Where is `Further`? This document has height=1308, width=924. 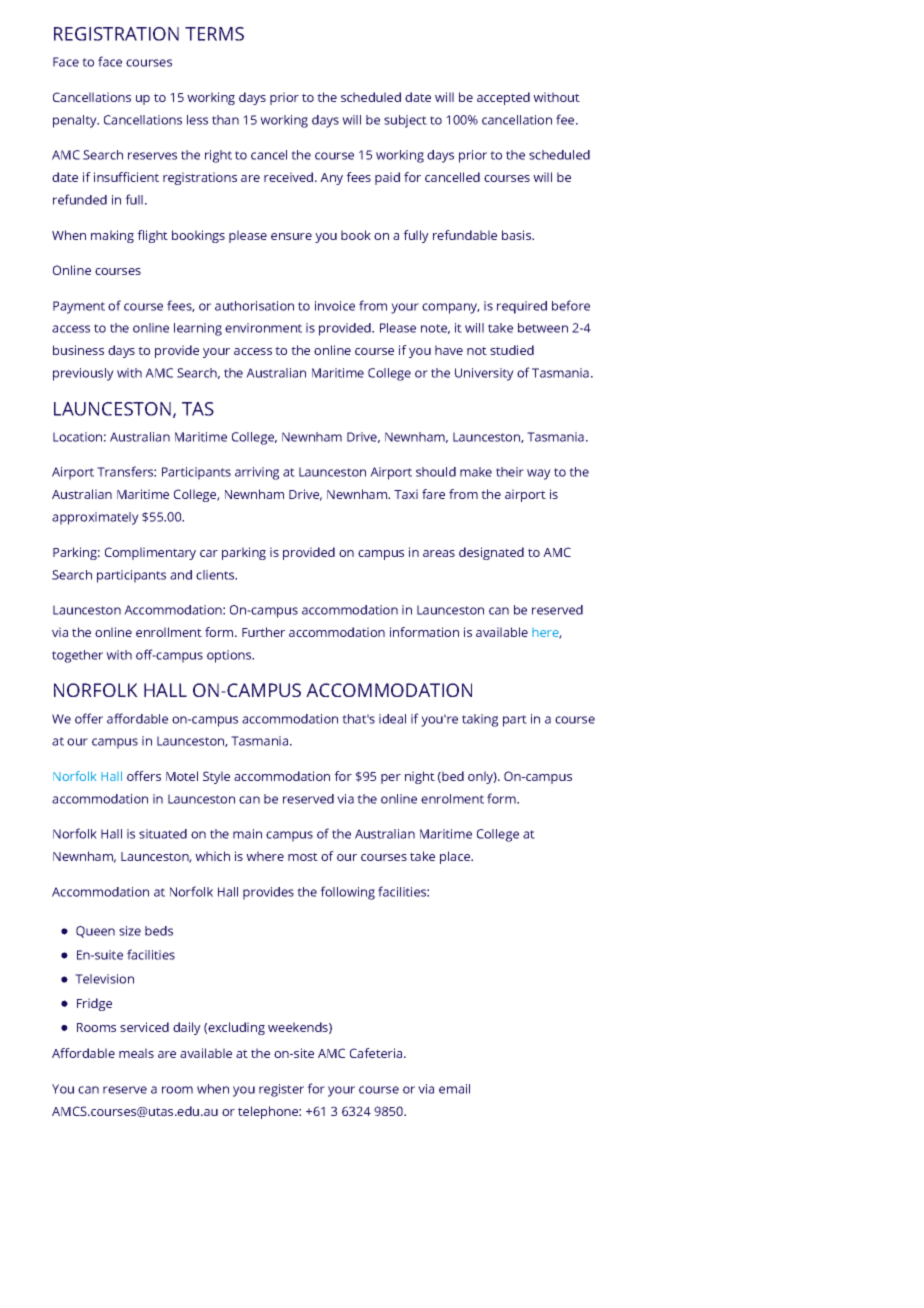 Further is located at coordinates (263, 632).
